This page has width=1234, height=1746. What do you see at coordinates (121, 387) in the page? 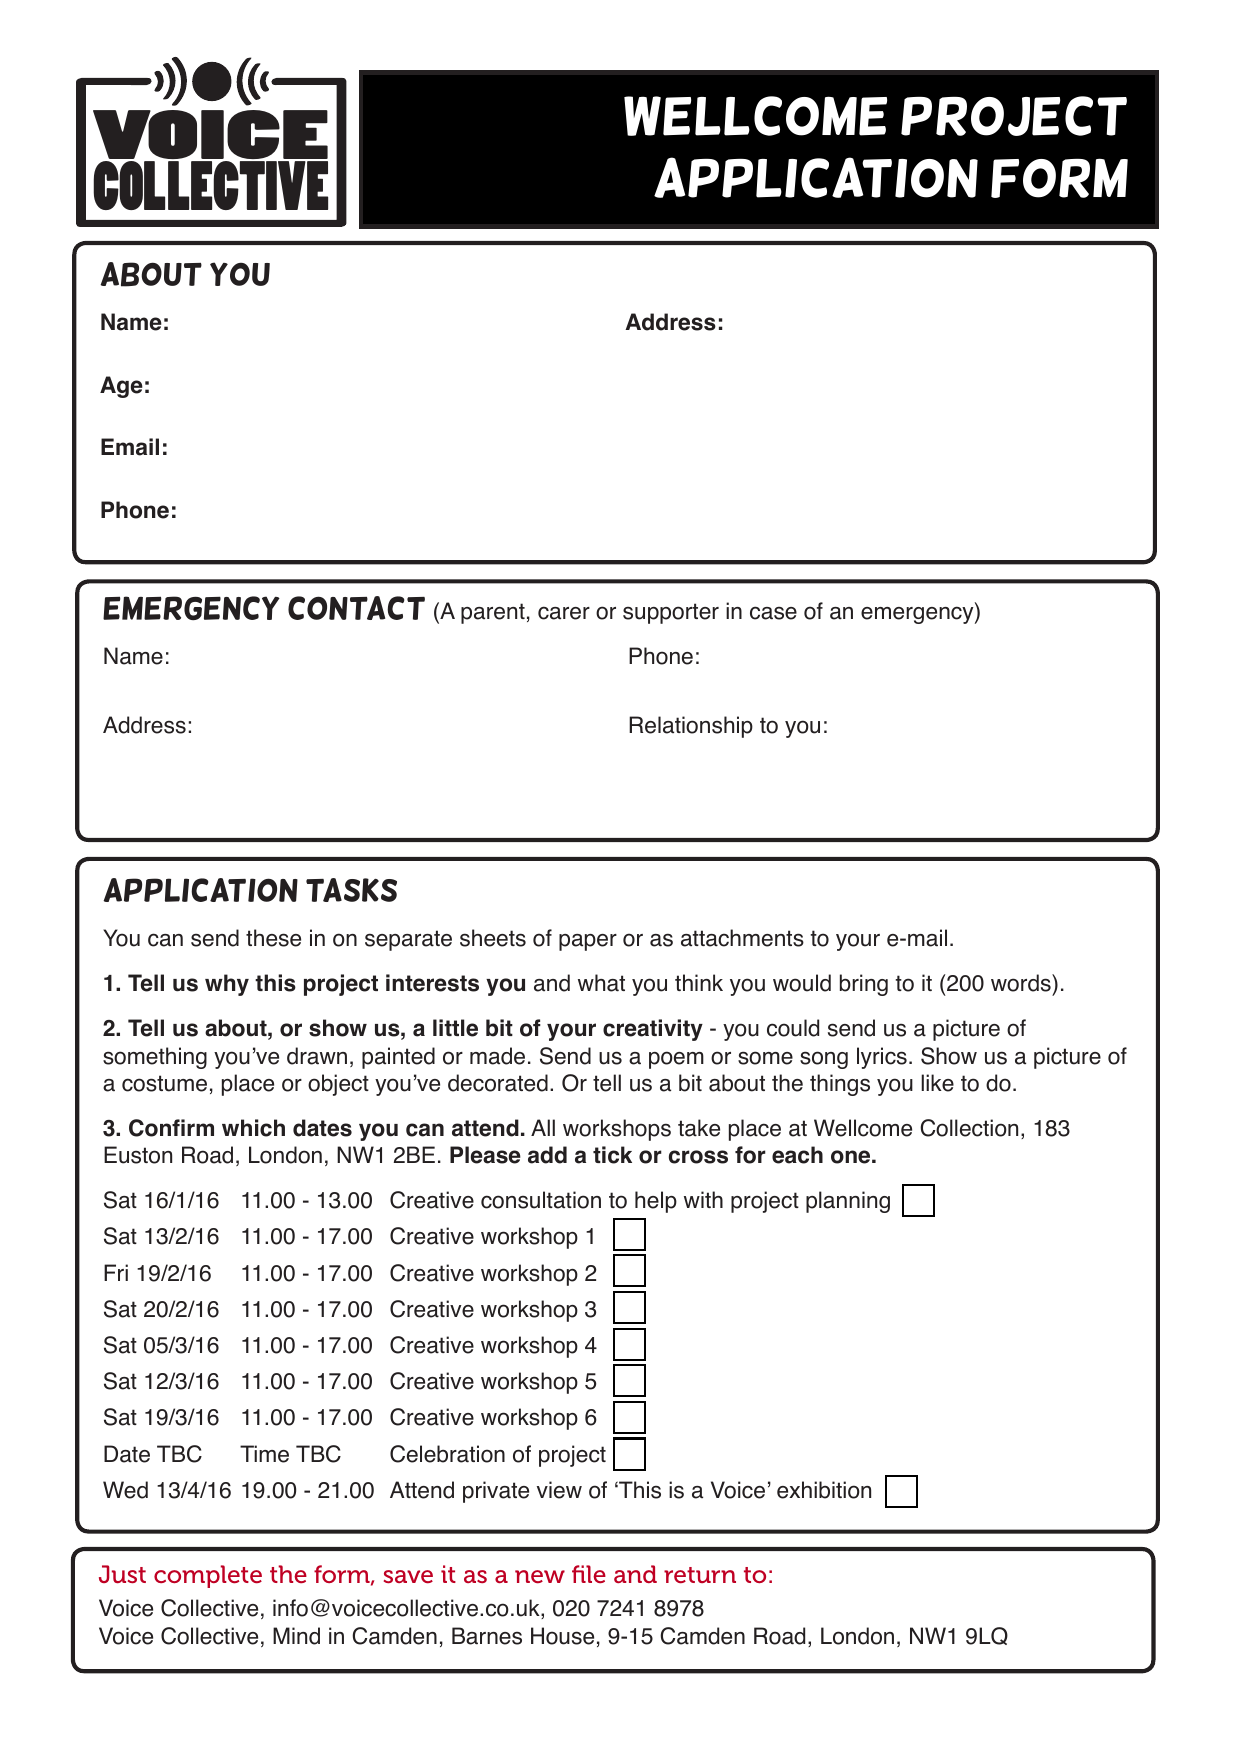
I see `Age` at bounding box center [121, 387].
